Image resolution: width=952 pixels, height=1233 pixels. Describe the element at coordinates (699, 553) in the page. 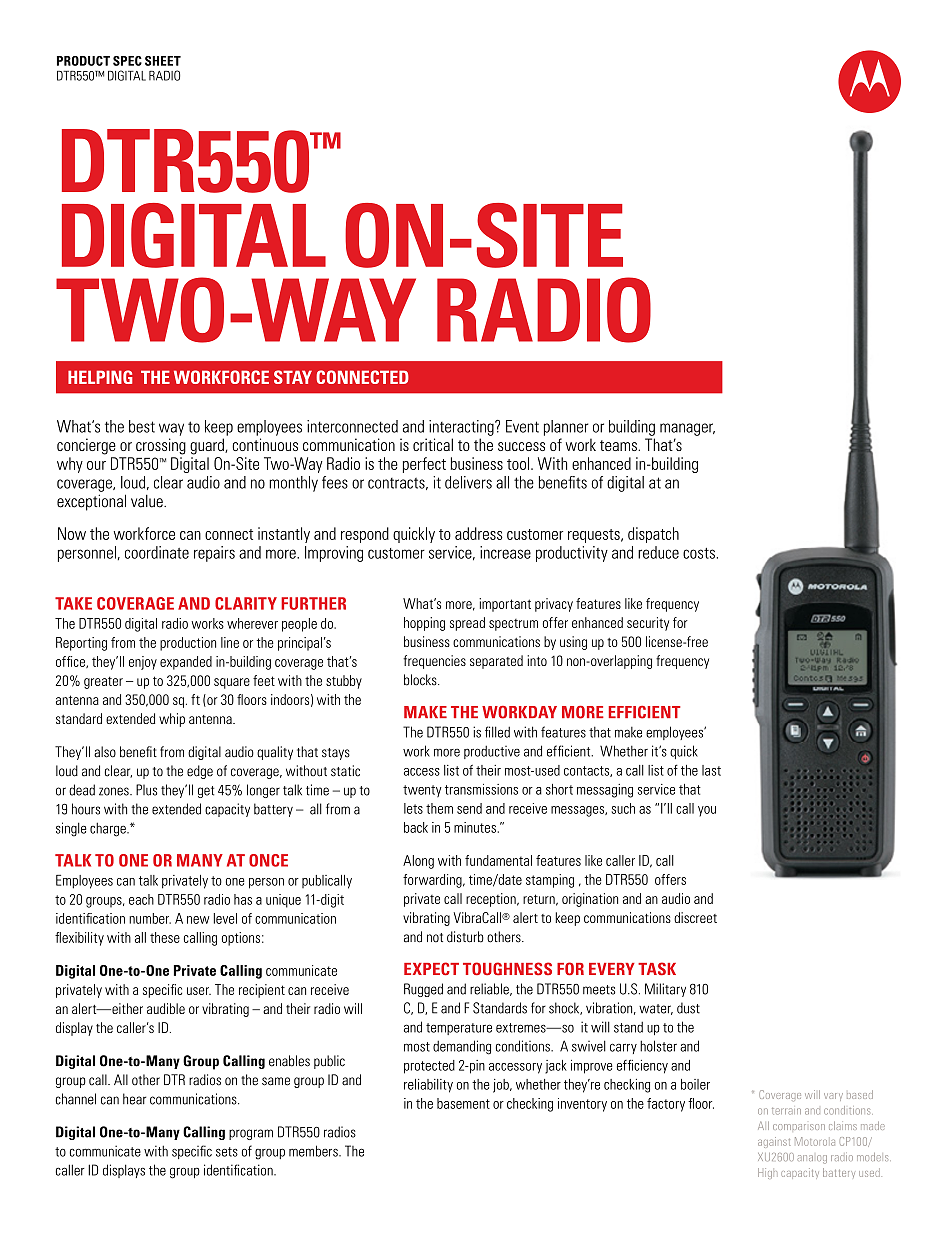

I see `costs` at that location.
